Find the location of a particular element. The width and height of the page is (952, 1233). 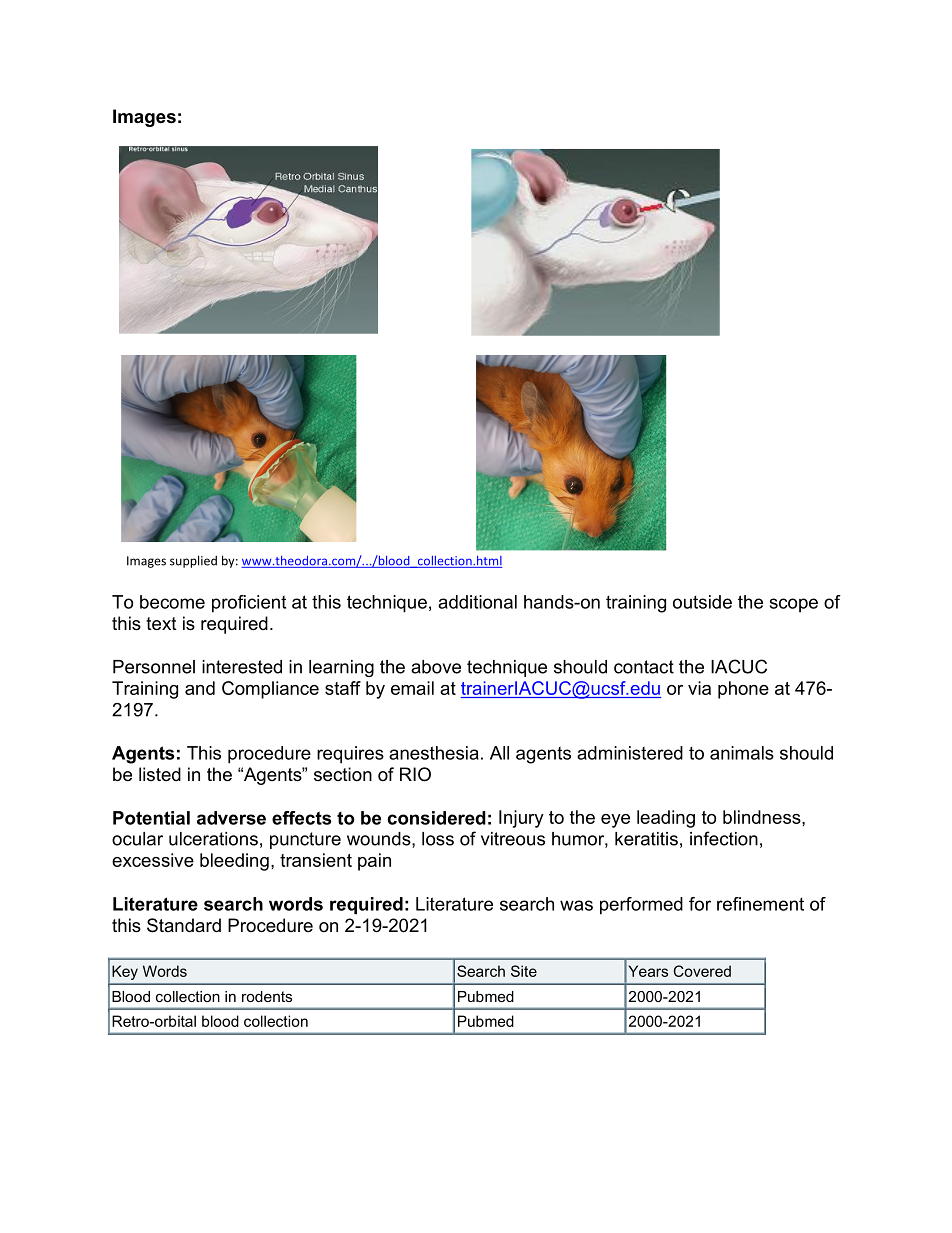

supplied is located at coordinates (193, 561).
